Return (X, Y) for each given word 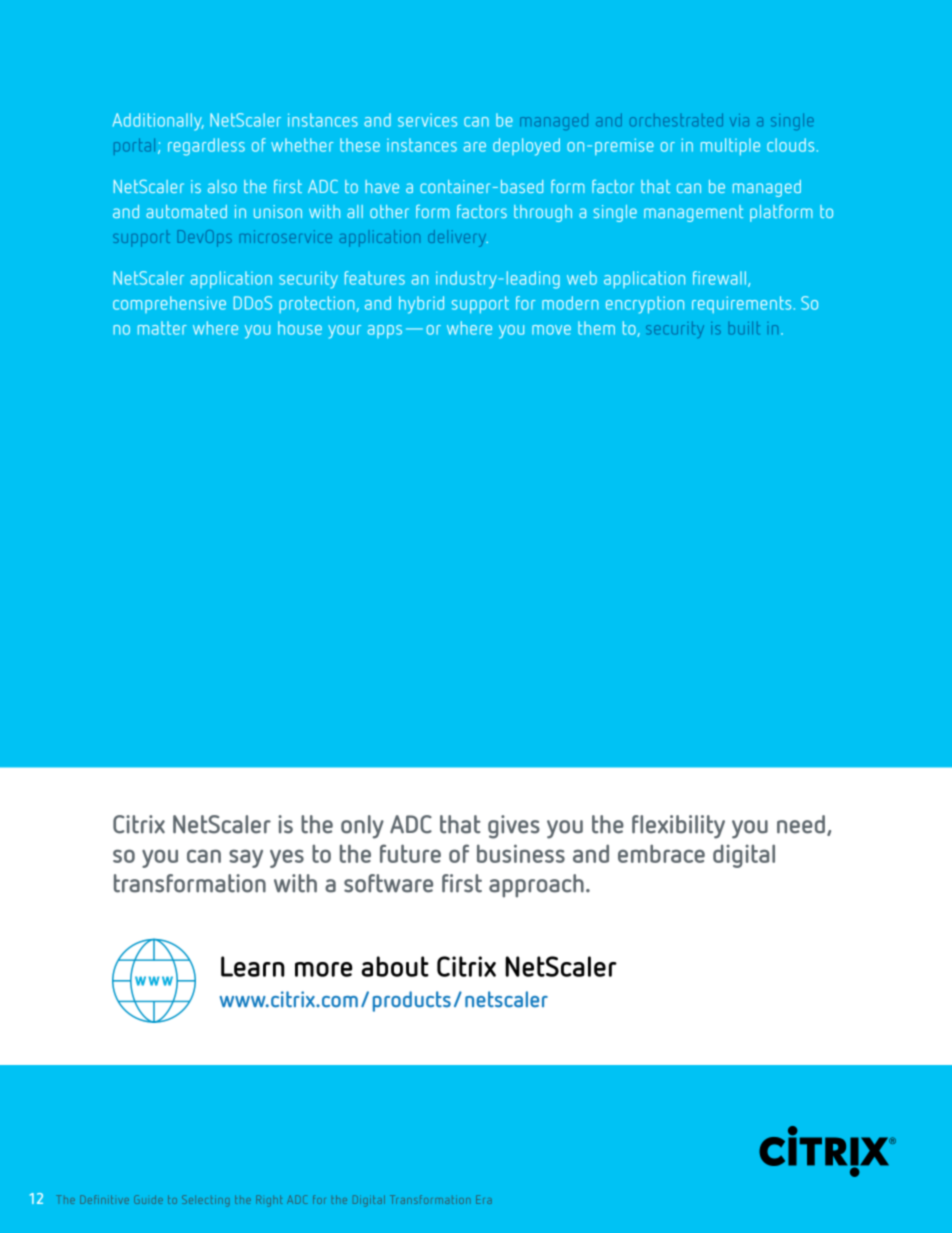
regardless (206, 147)
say (246, 858)
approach (536, 886)
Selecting (206, 1201)
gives (514, 827)
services (427, 120)
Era (484, 1199)
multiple (730, 147)
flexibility (678, 827)
